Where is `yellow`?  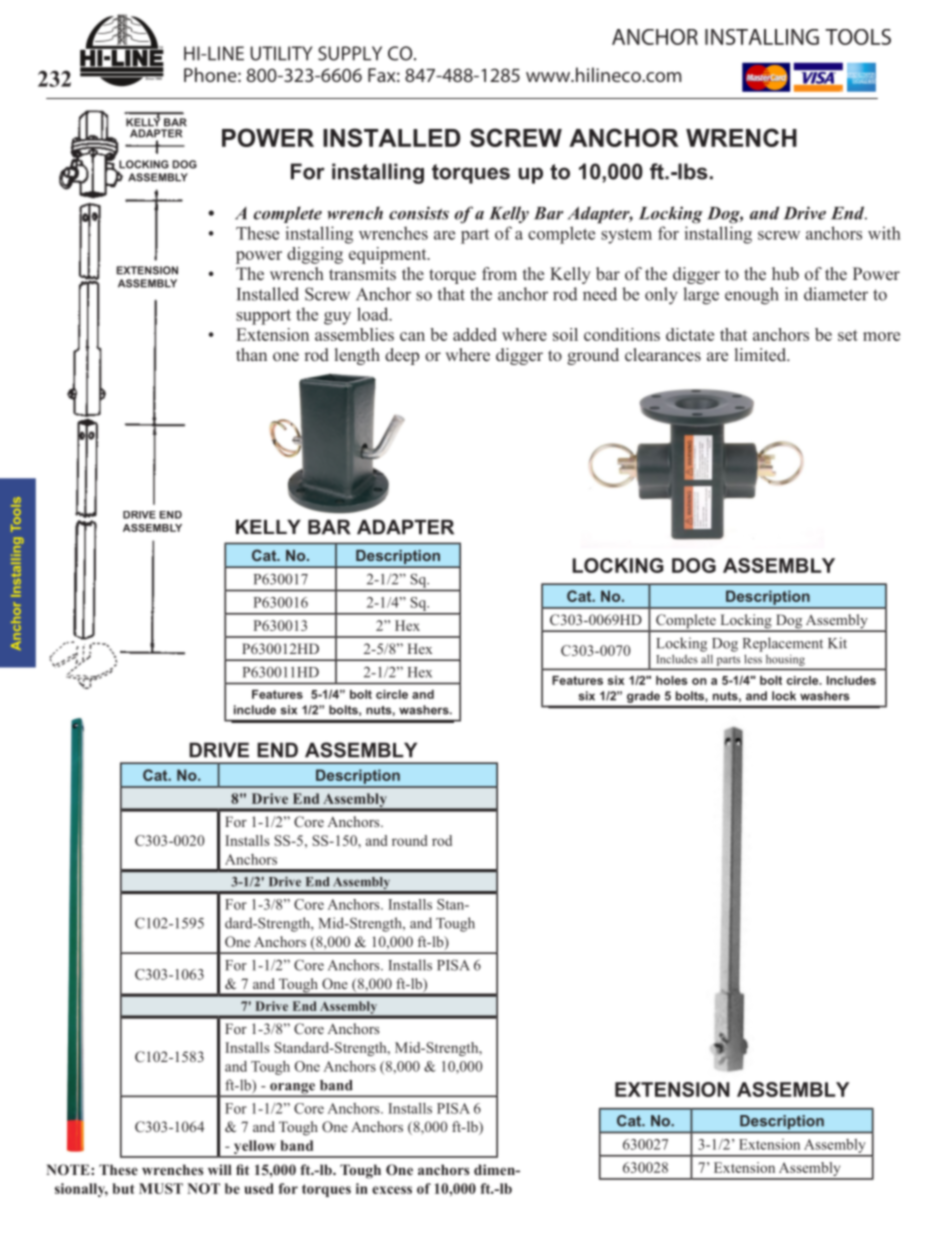 yellow is located at coordinates (255, 1148).
